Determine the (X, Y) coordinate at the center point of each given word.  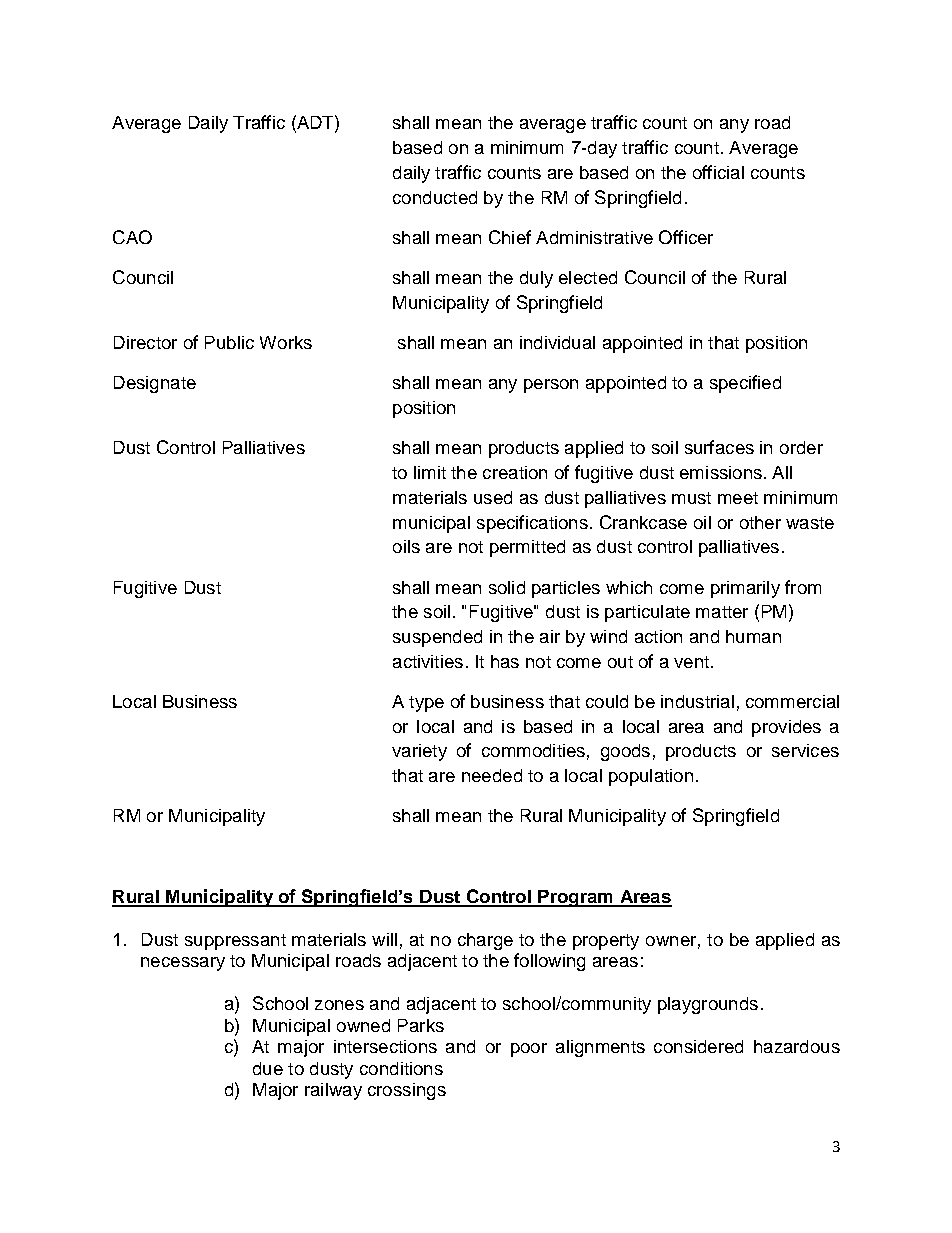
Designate (155, 384)
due (268, 1068)
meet (738, 498)
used (493, 497)
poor (529, 1050)
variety (419, 752)
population (651, 777)
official (718, 172)
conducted (435, 197)
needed (492, 775)
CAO (132, 237)
